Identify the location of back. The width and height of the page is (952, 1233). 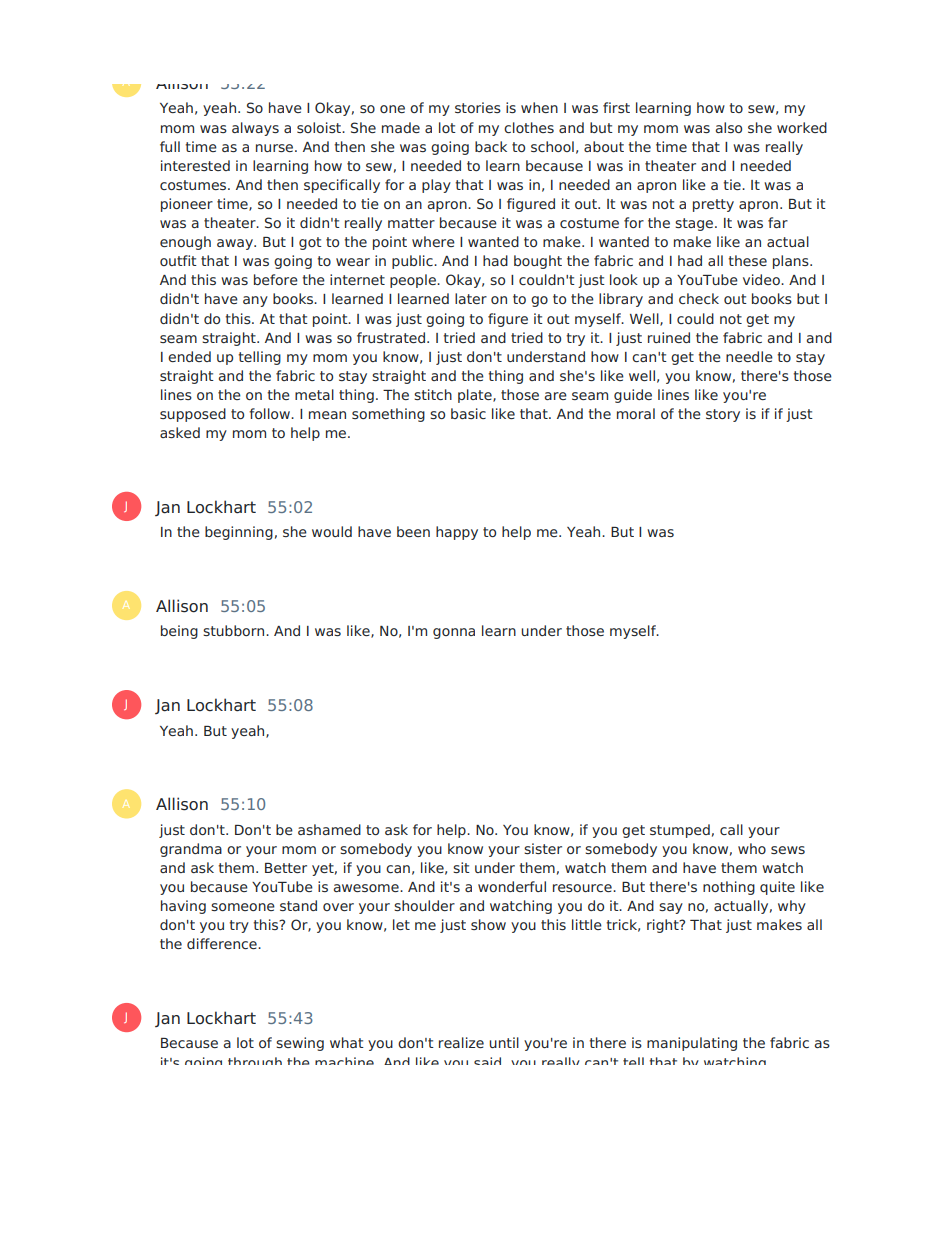
(491, 146).
